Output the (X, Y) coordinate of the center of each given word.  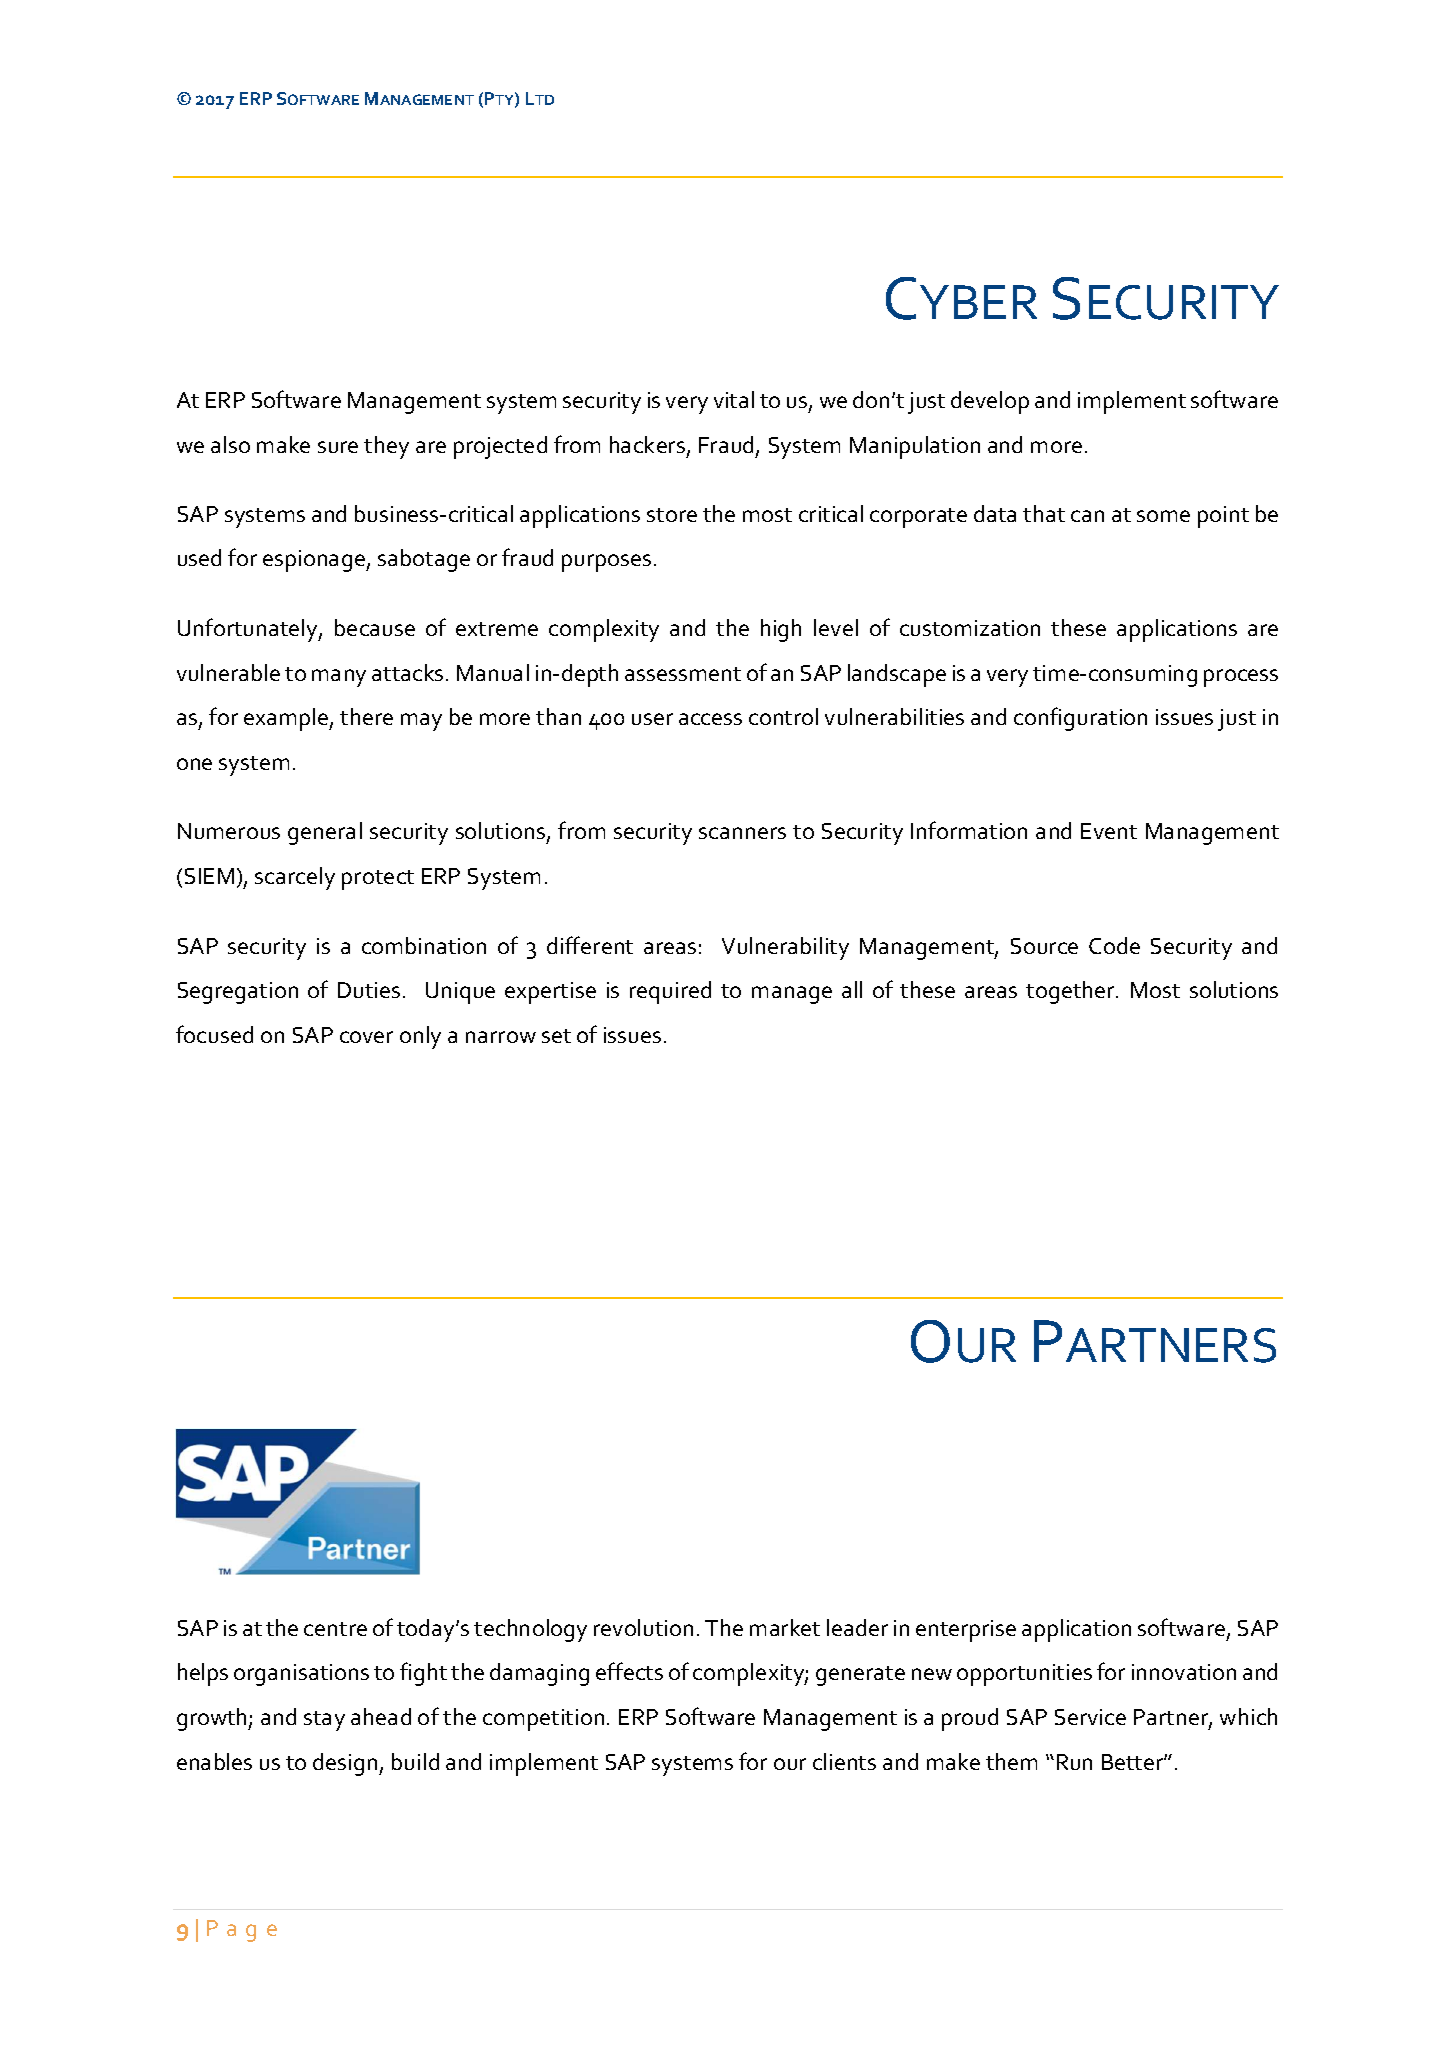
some (1163, 516)
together (1071, 992)
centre (335, 1629)
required (670, 992)
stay (324, 1721)
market (785, 1627)
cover (366, 1037)
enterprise (966, 1631)
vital (734, 399)
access (710, 719)
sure (338, 447)
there (366, 716)
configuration (1080, 719)
